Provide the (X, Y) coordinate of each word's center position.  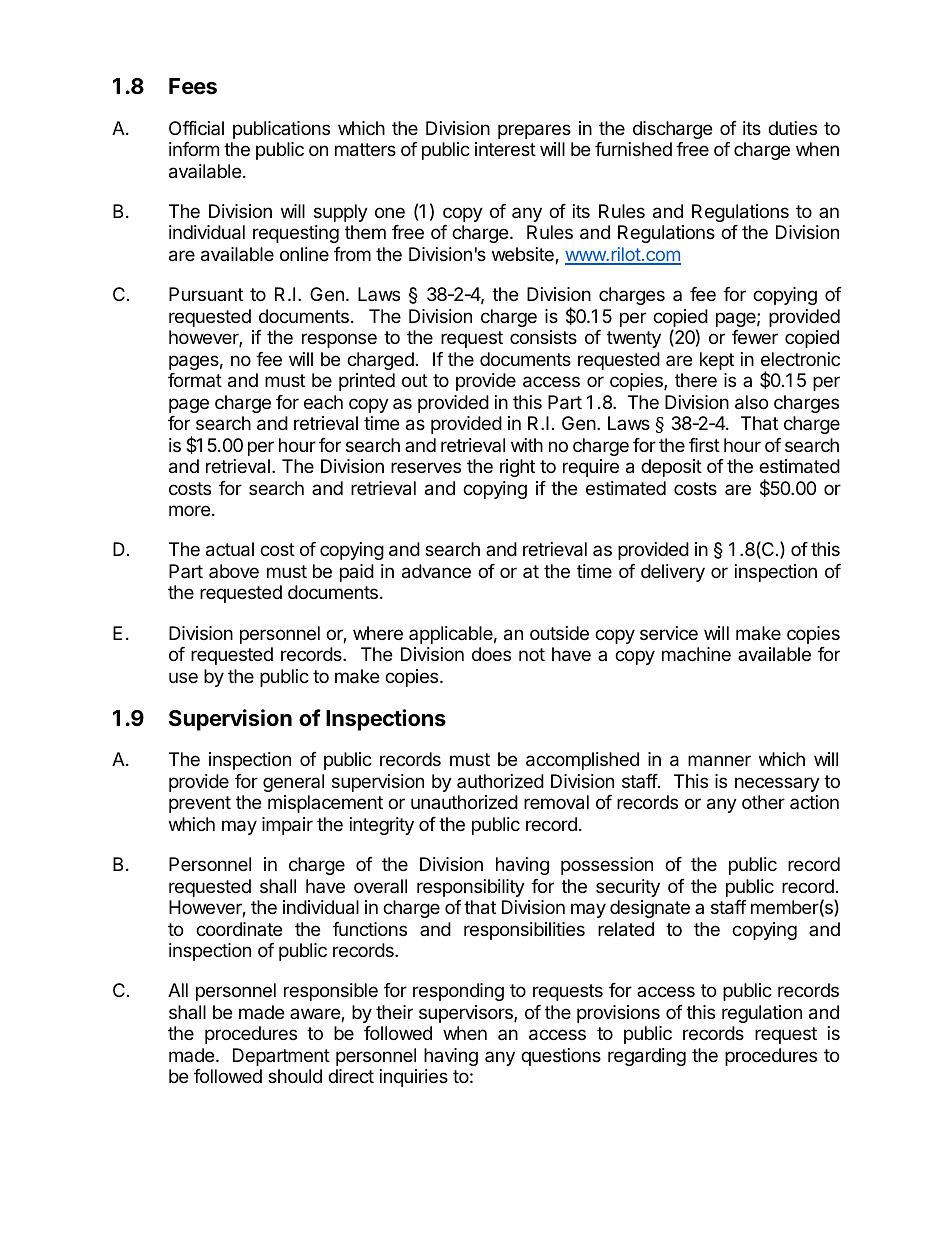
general (293, 783)
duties (792, 128)
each (323, 402)
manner (719, 760)
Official (196, 128)
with (527, 445)
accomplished (582, 761)
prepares (534, 131)
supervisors (467, 1014)
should (295, 1076)
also (751, 402)
